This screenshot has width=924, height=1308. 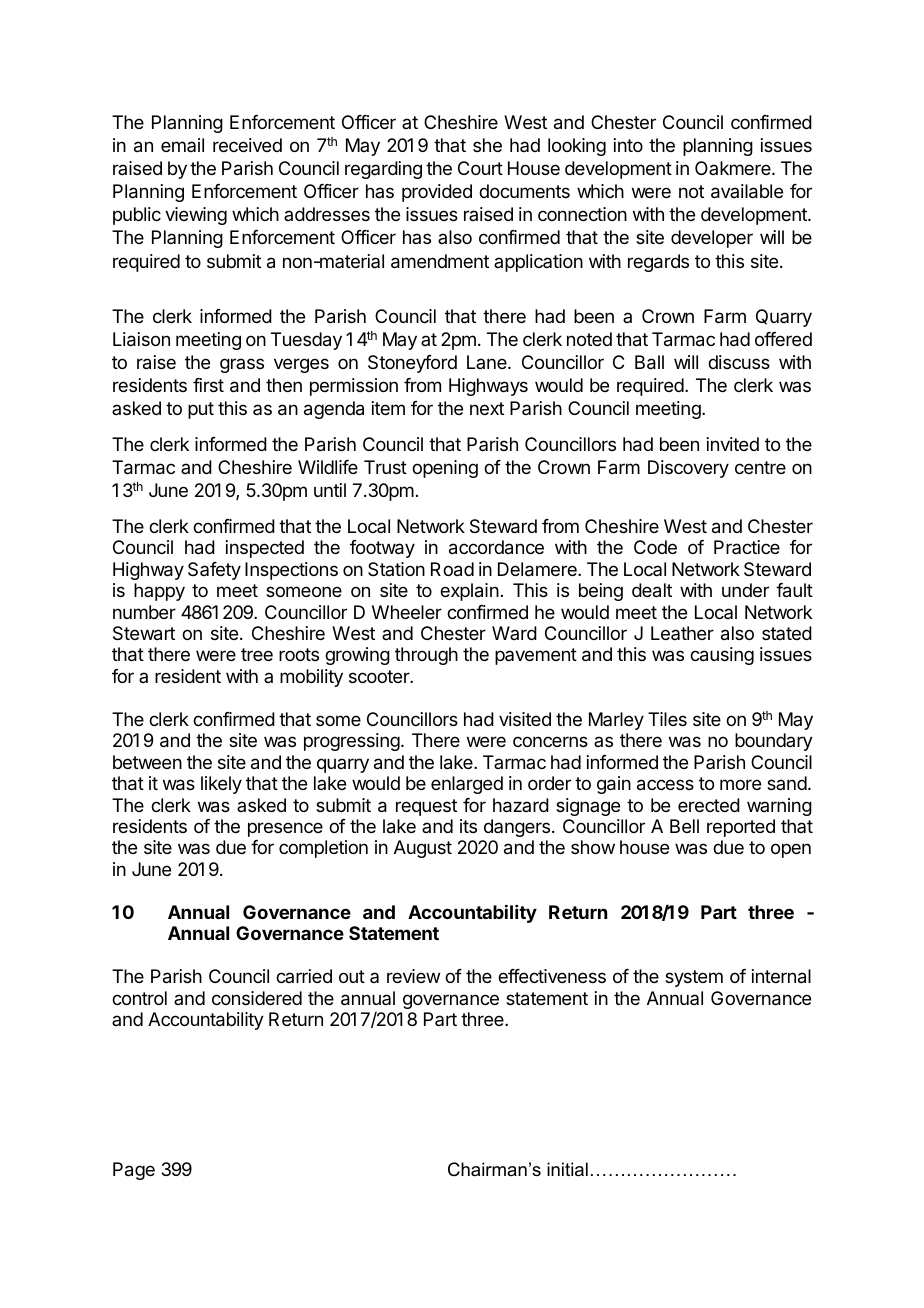 I want to click on initial, so click(x=567, y=1169).
